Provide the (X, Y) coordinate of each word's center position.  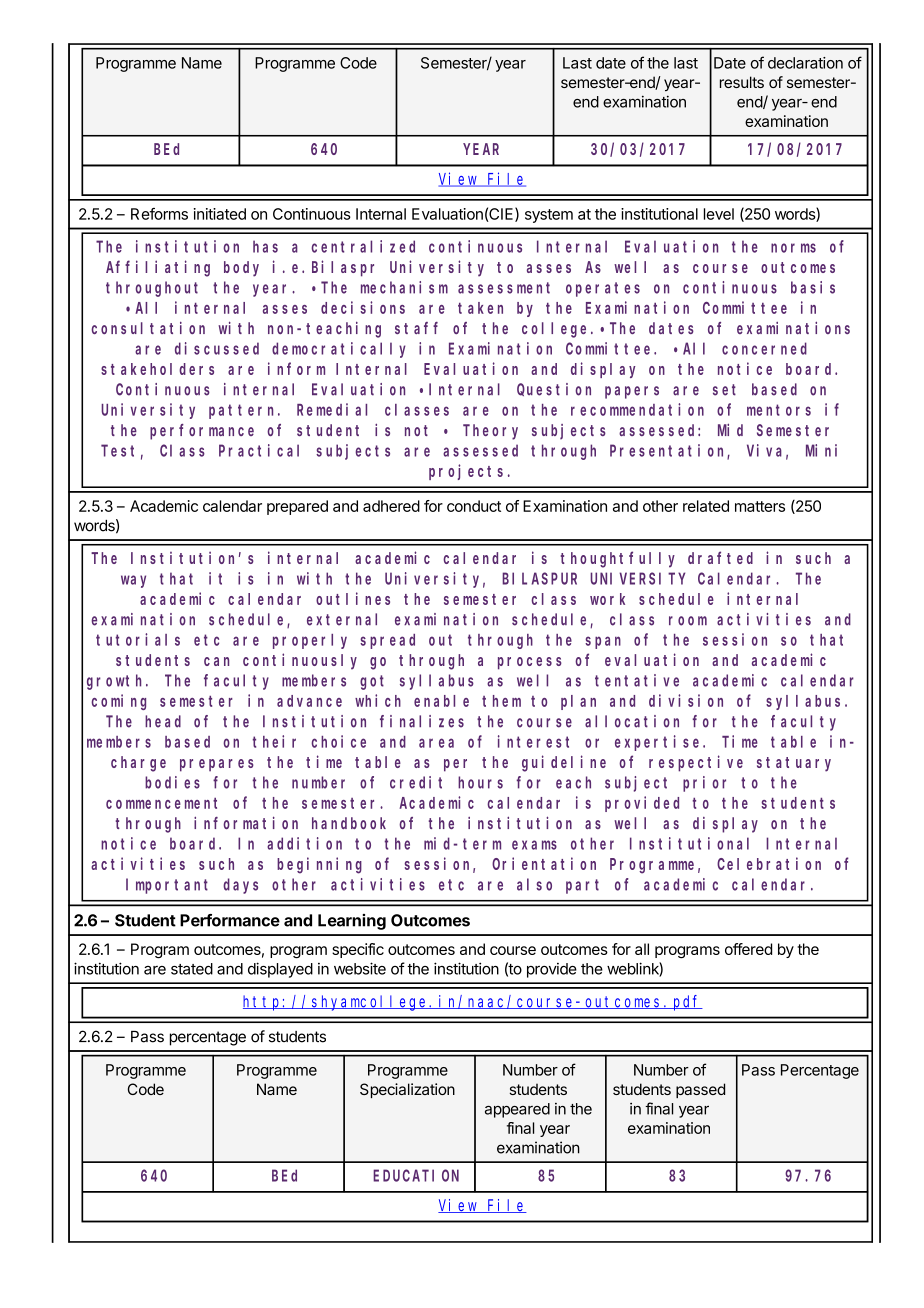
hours (480, 782)
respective (696, 763)
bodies (172, 782)
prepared (297, 507)
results (742, 82)
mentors (779, 410)
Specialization (407, 1090)
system (549, 216)
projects (466, 472)
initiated (220, 214)
